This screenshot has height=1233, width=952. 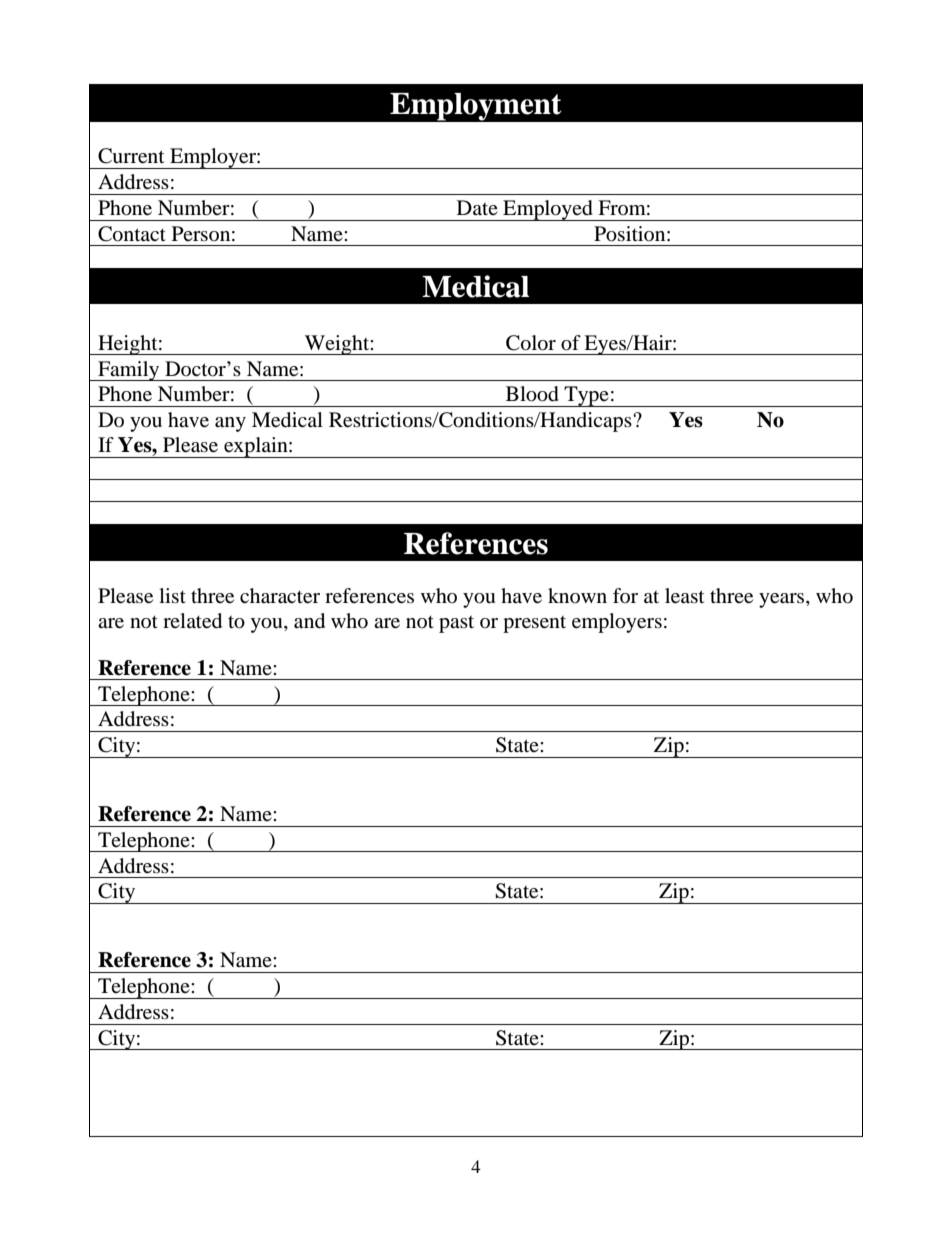 What do you see at coordinates (131, 156) in the screenshot?
I see `Current` at bounding box center [131, 156].
